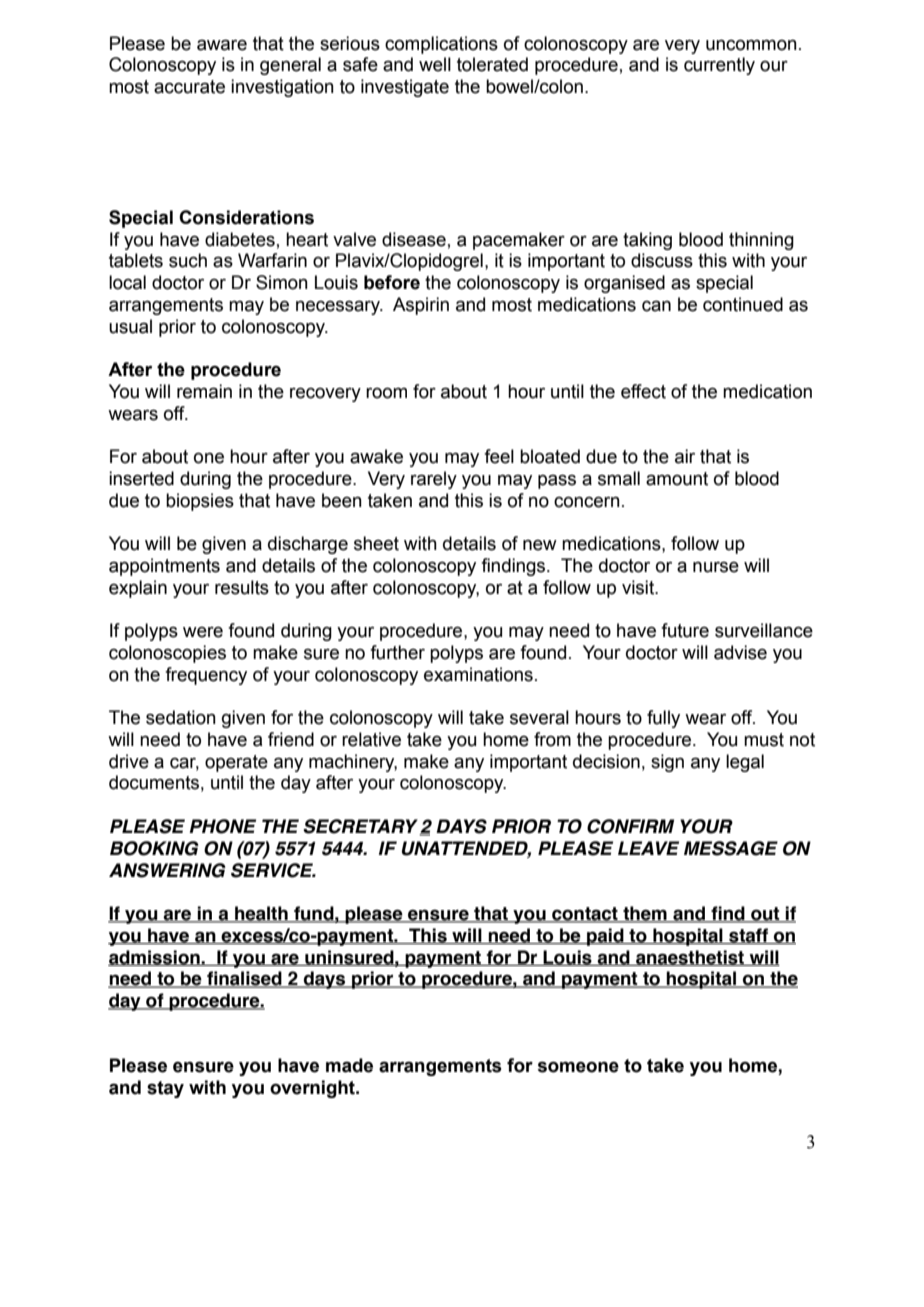 Image resolution: width=924 pixels, height=1307 pixels. I want to click on accurate, so click(189, 87).
